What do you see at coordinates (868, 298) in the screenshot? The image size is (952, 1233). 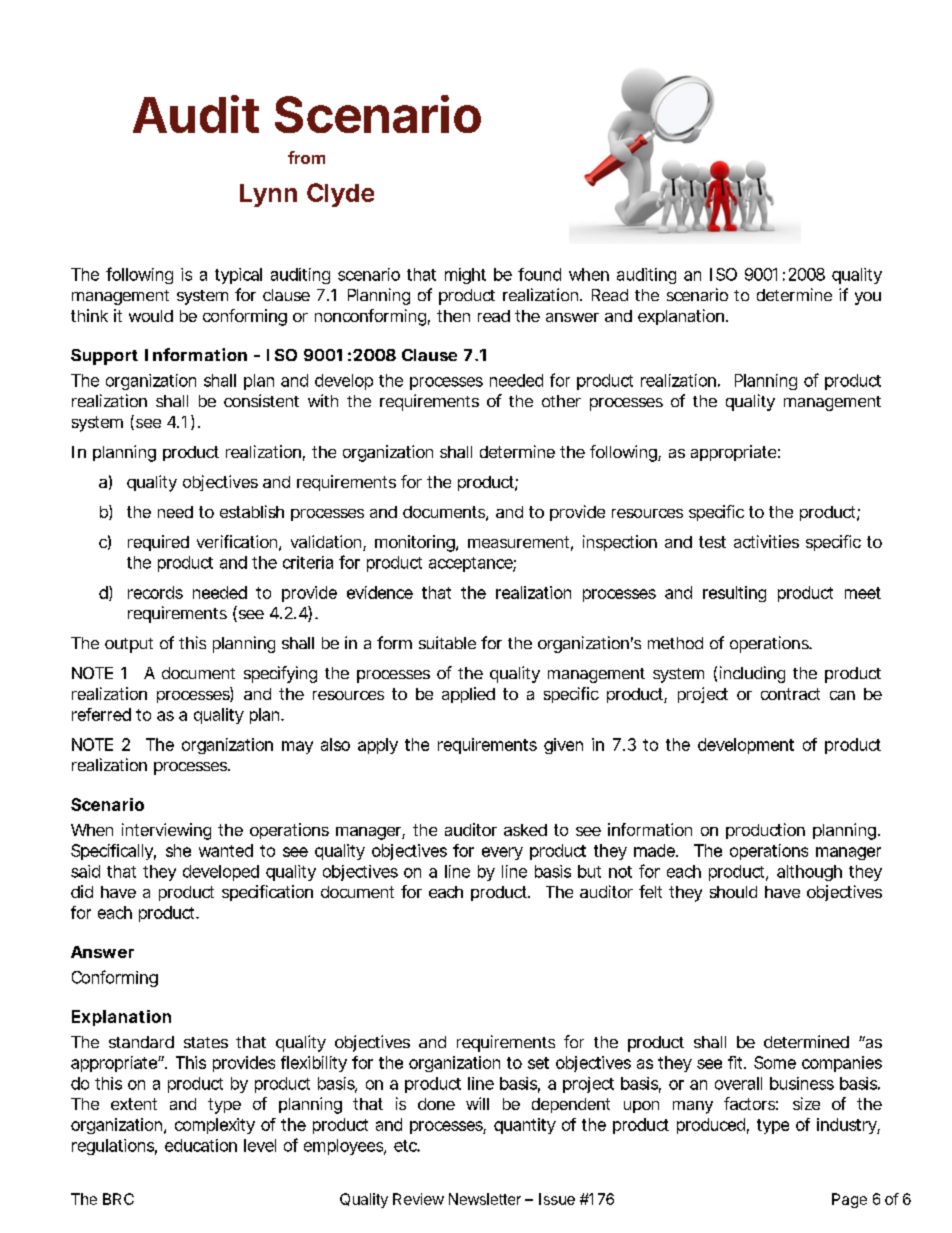 I see `you` at bounding box center [868, 298].
